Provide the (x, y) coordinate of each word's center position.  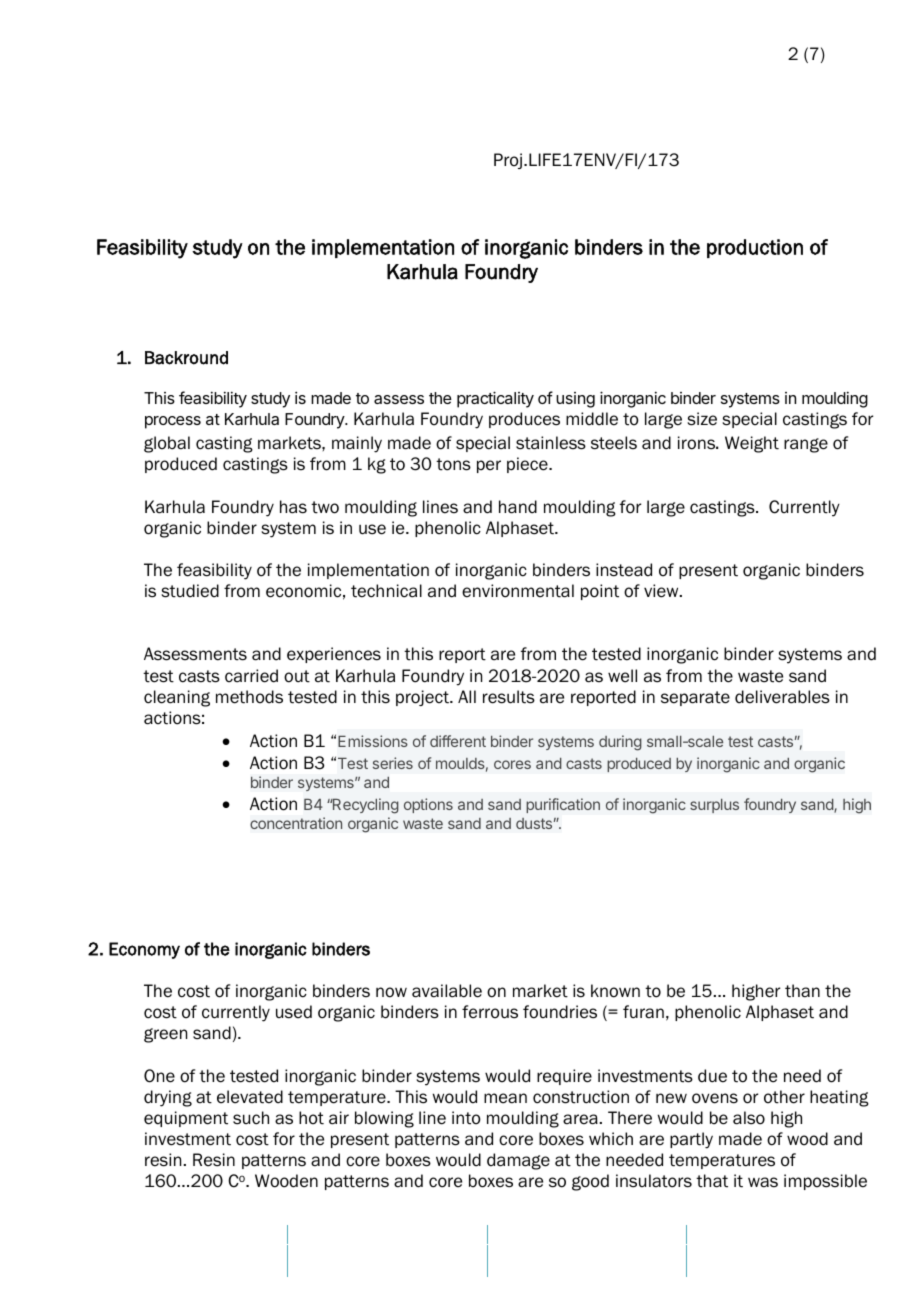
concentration (296, 823)
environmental (518, 591)
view (662, 591)
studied (190, 591)
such (251, 1118)
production (755, 248)
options (428, 805)
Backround (186, 358)
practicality (495, 399)
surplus (714, 805)
